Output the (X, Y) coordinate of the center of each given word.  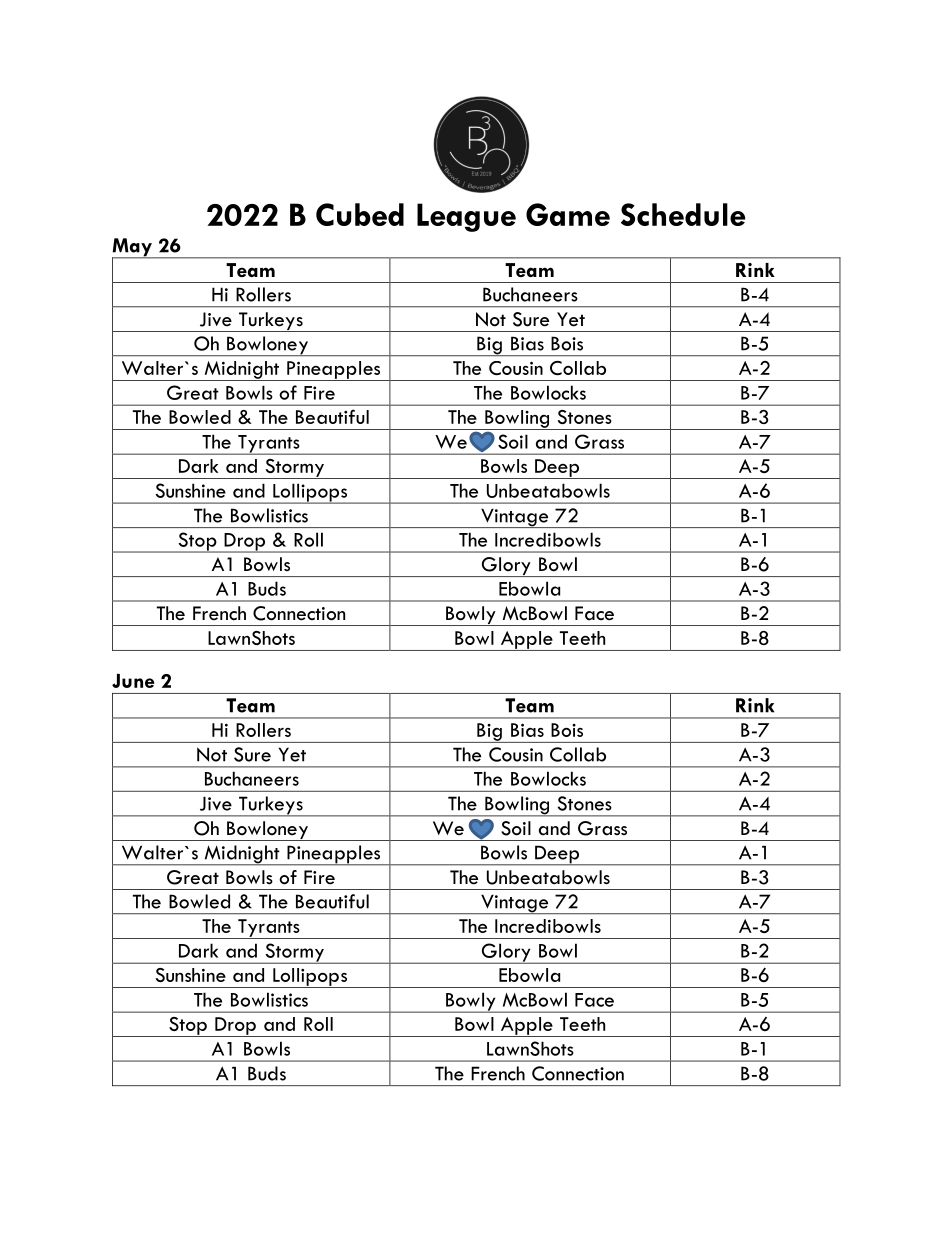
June (133, 681)
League (466, 217)
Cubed (360, 214)
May (133, 248)
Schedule (683, 214)
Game (568, 214)
